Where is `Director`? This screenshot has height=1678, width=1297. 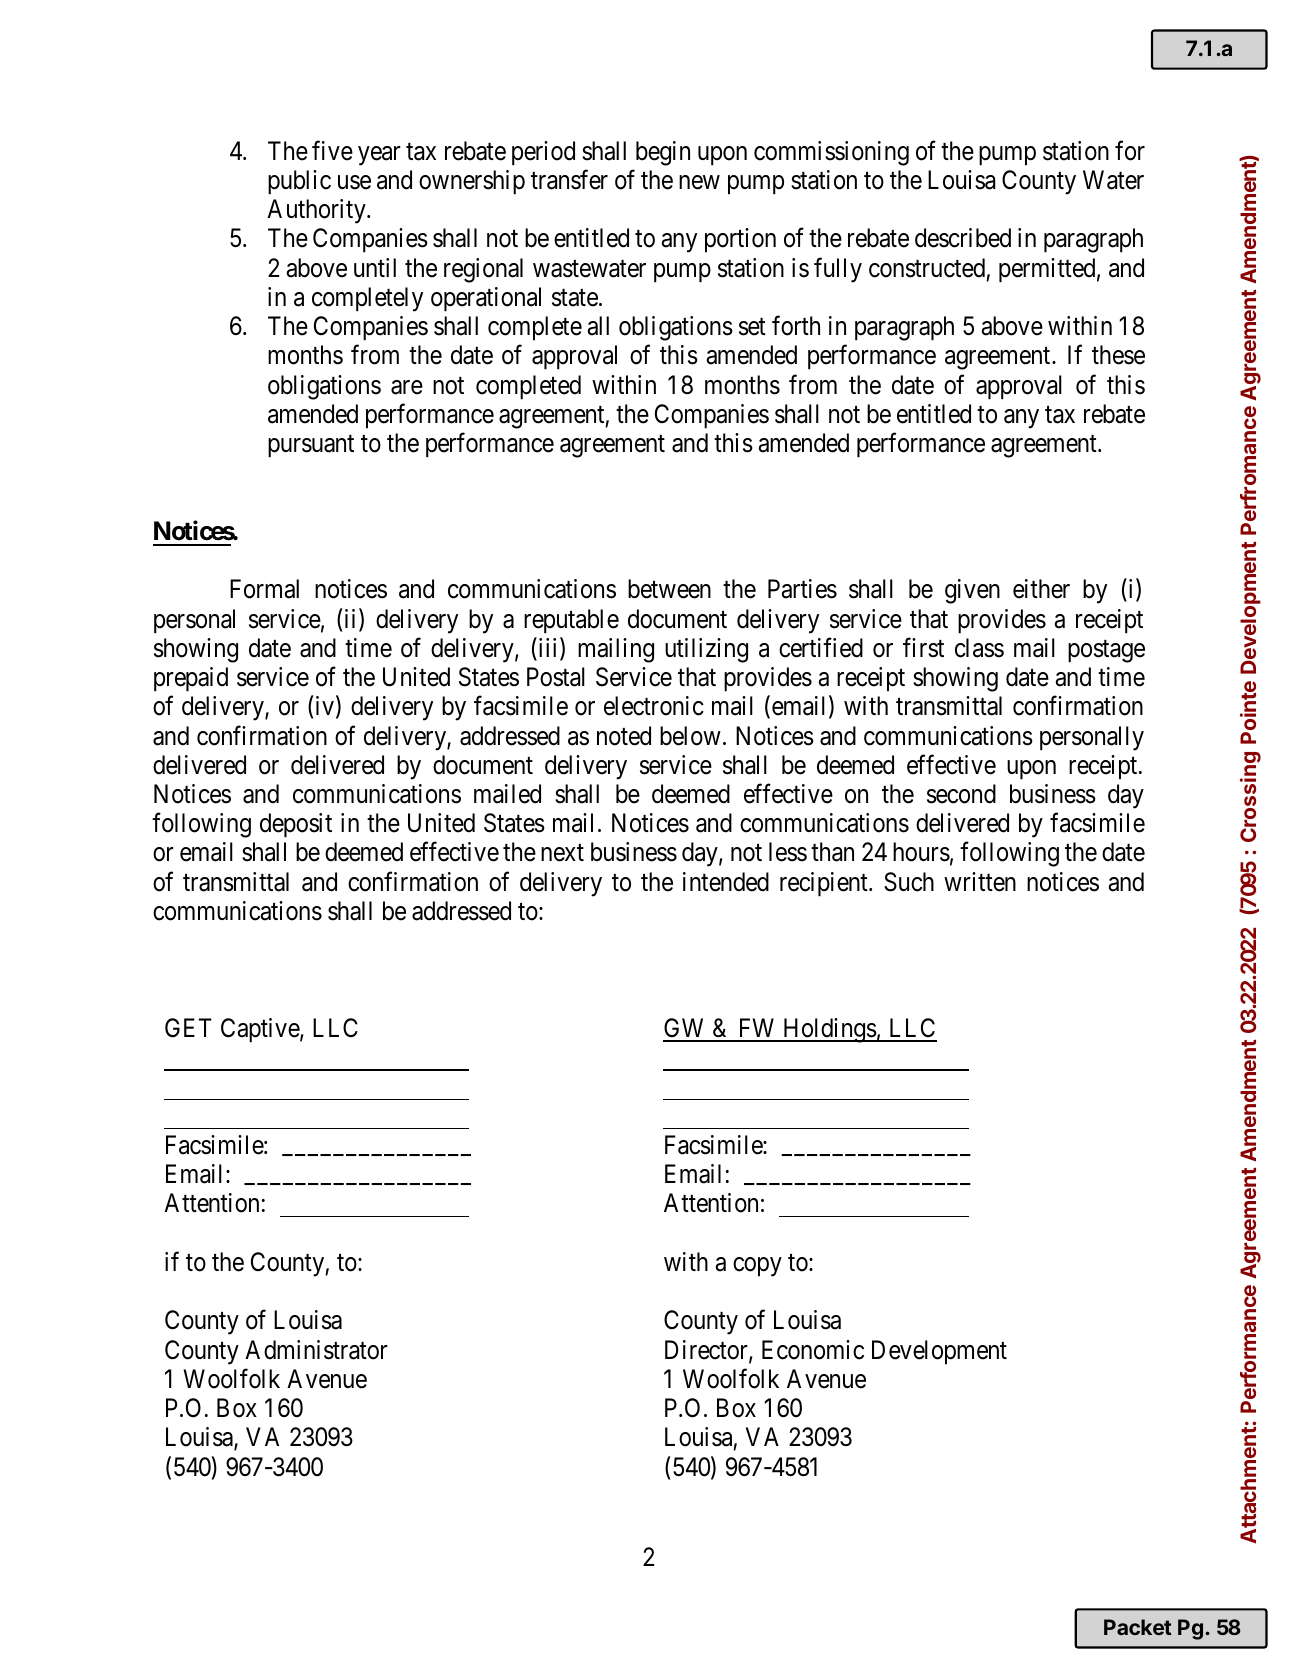
Director is located at coordinates (707, 1351).
